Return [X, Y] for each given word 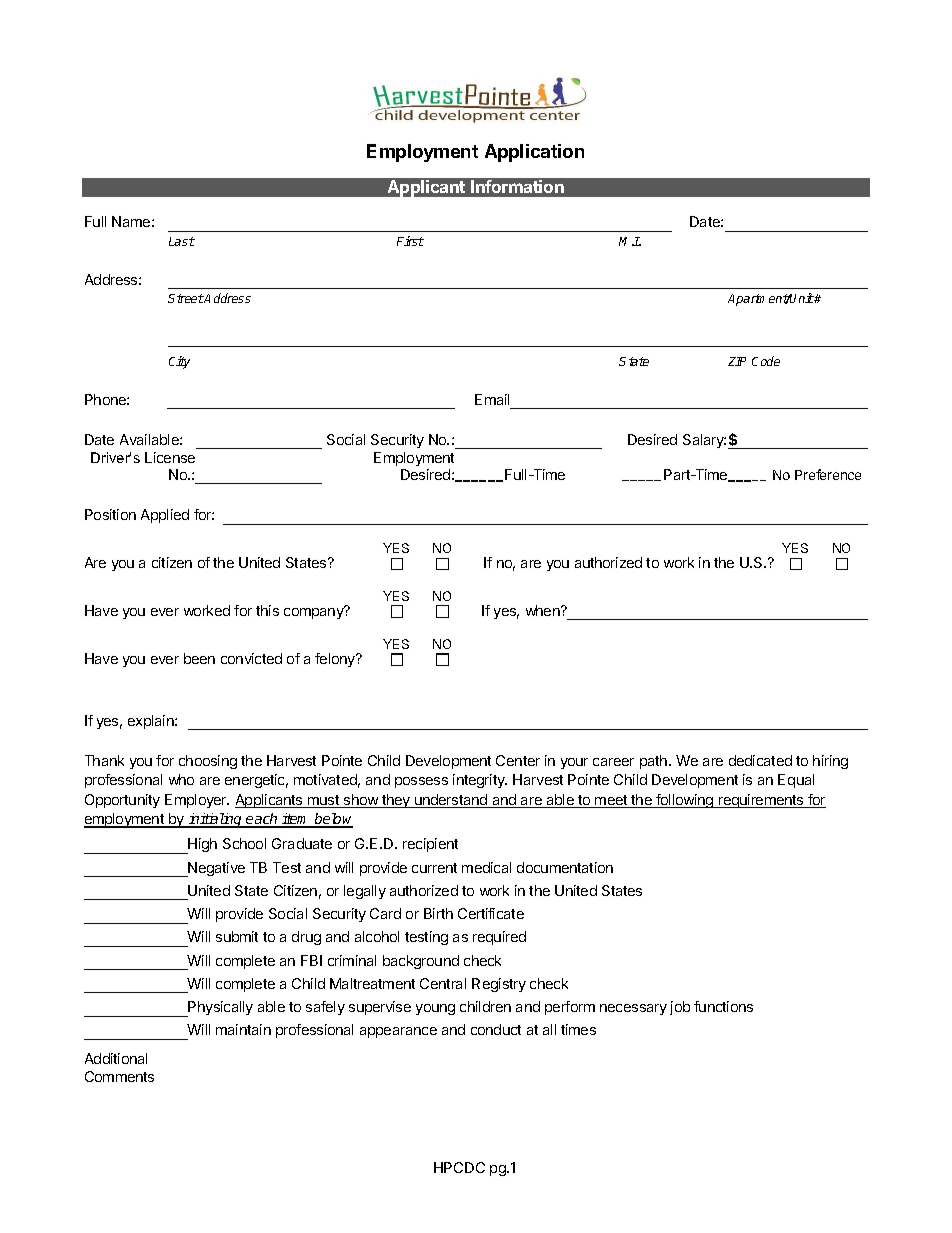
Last [182, 241]
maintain [243, 1029]
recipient [430, 845]
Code [766, 361]
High [201, 846]
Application [534, 153]
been [199, 658]
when [544, 610]
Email [492, 399]
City [179, 362]
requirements [761, 801]
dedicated [760, 760]
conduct [496, 1029]
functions [723, 1006]
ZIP [737, 361]
